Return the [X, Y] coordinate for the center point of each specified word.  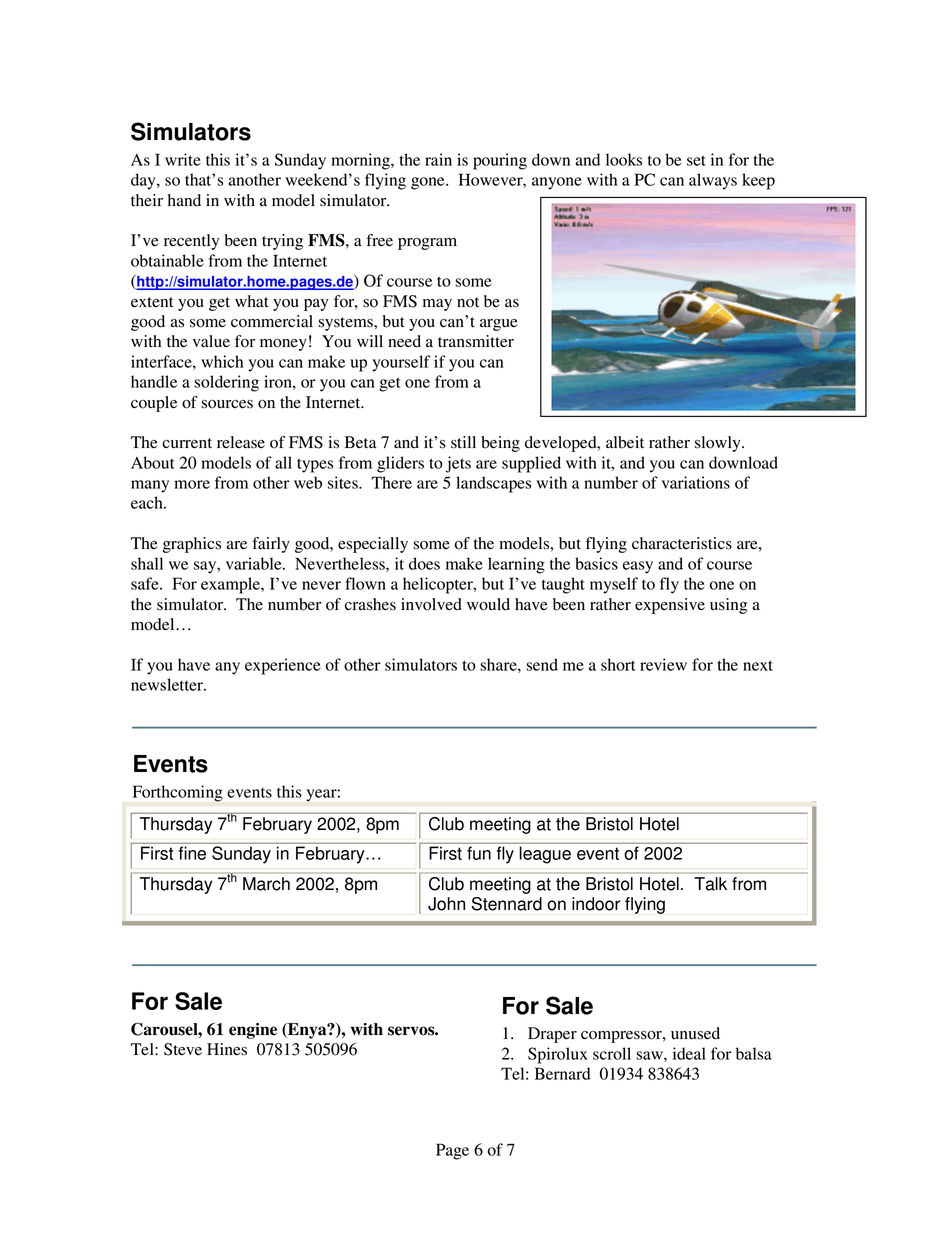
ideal [689, 1053]
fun [479, 853]
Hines [227, 1049]
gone [429, 183]
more [192, 484]
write [183, 159]
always [713, 181]
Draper [552, 1035]
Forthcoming [178, 793]
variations [696, 482]
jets [458, 464]
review [663, 664]
